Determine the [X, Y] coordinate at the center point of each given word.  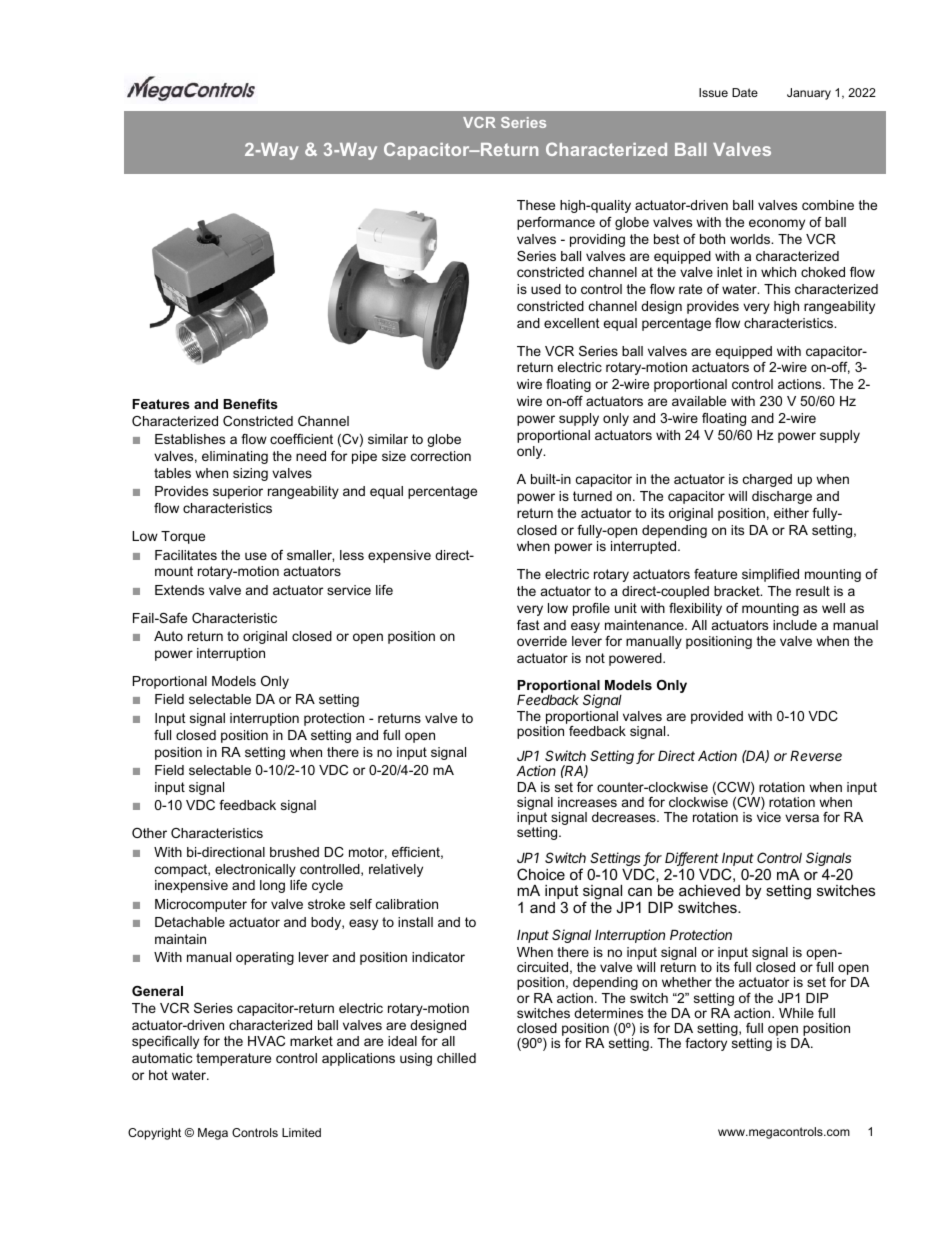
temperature [233, 1059]
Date [745, 92]
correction [441, 456]
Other [149, 833]
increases [587, 802]
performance [556, 223]
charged [767, 480]
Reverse [816, 755]
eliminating [235, 457]
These [536, 205]
